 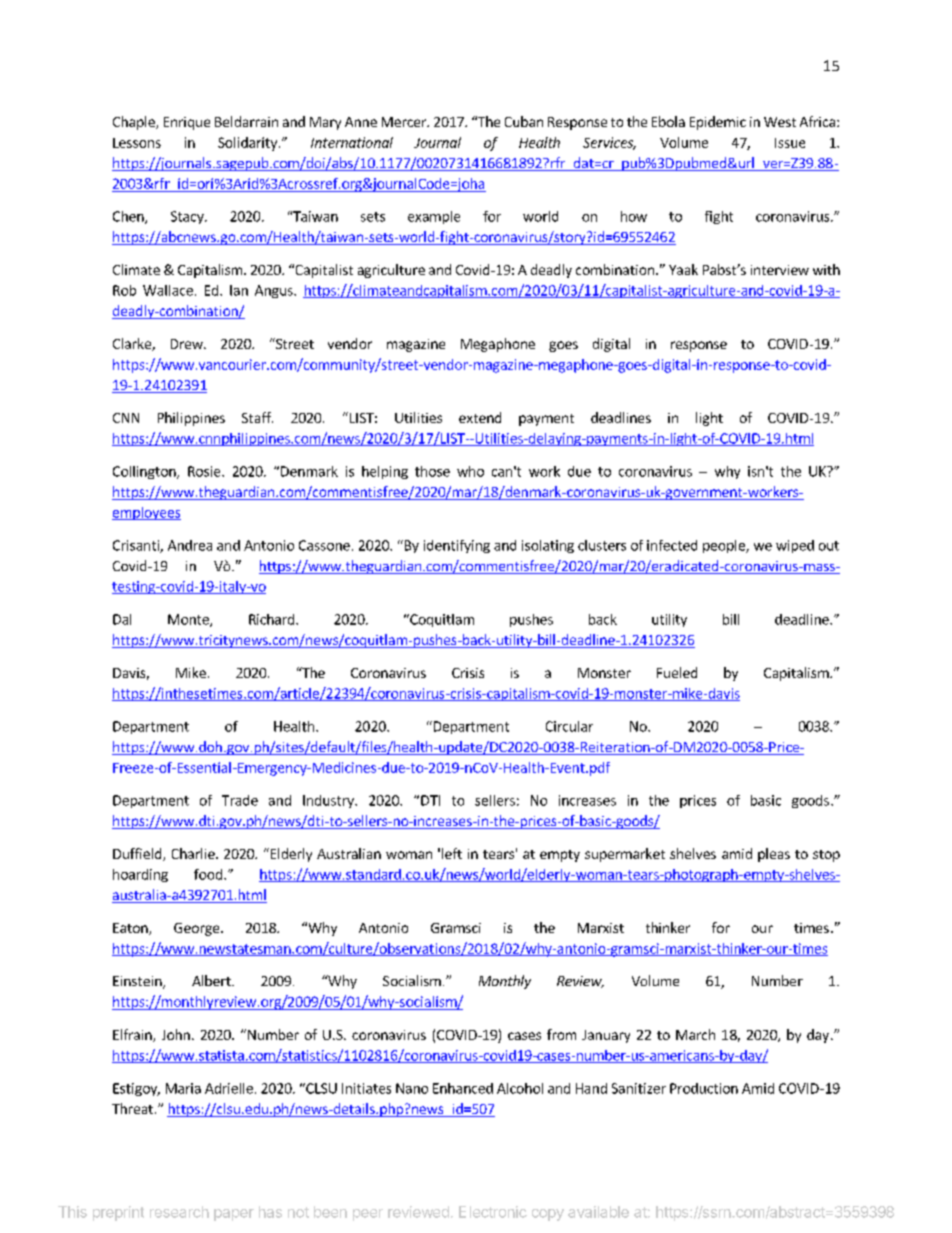 What do you see at coordinates (569, 726) in the screenshot?
I see `Circular` at bounding box center [569, 726].
